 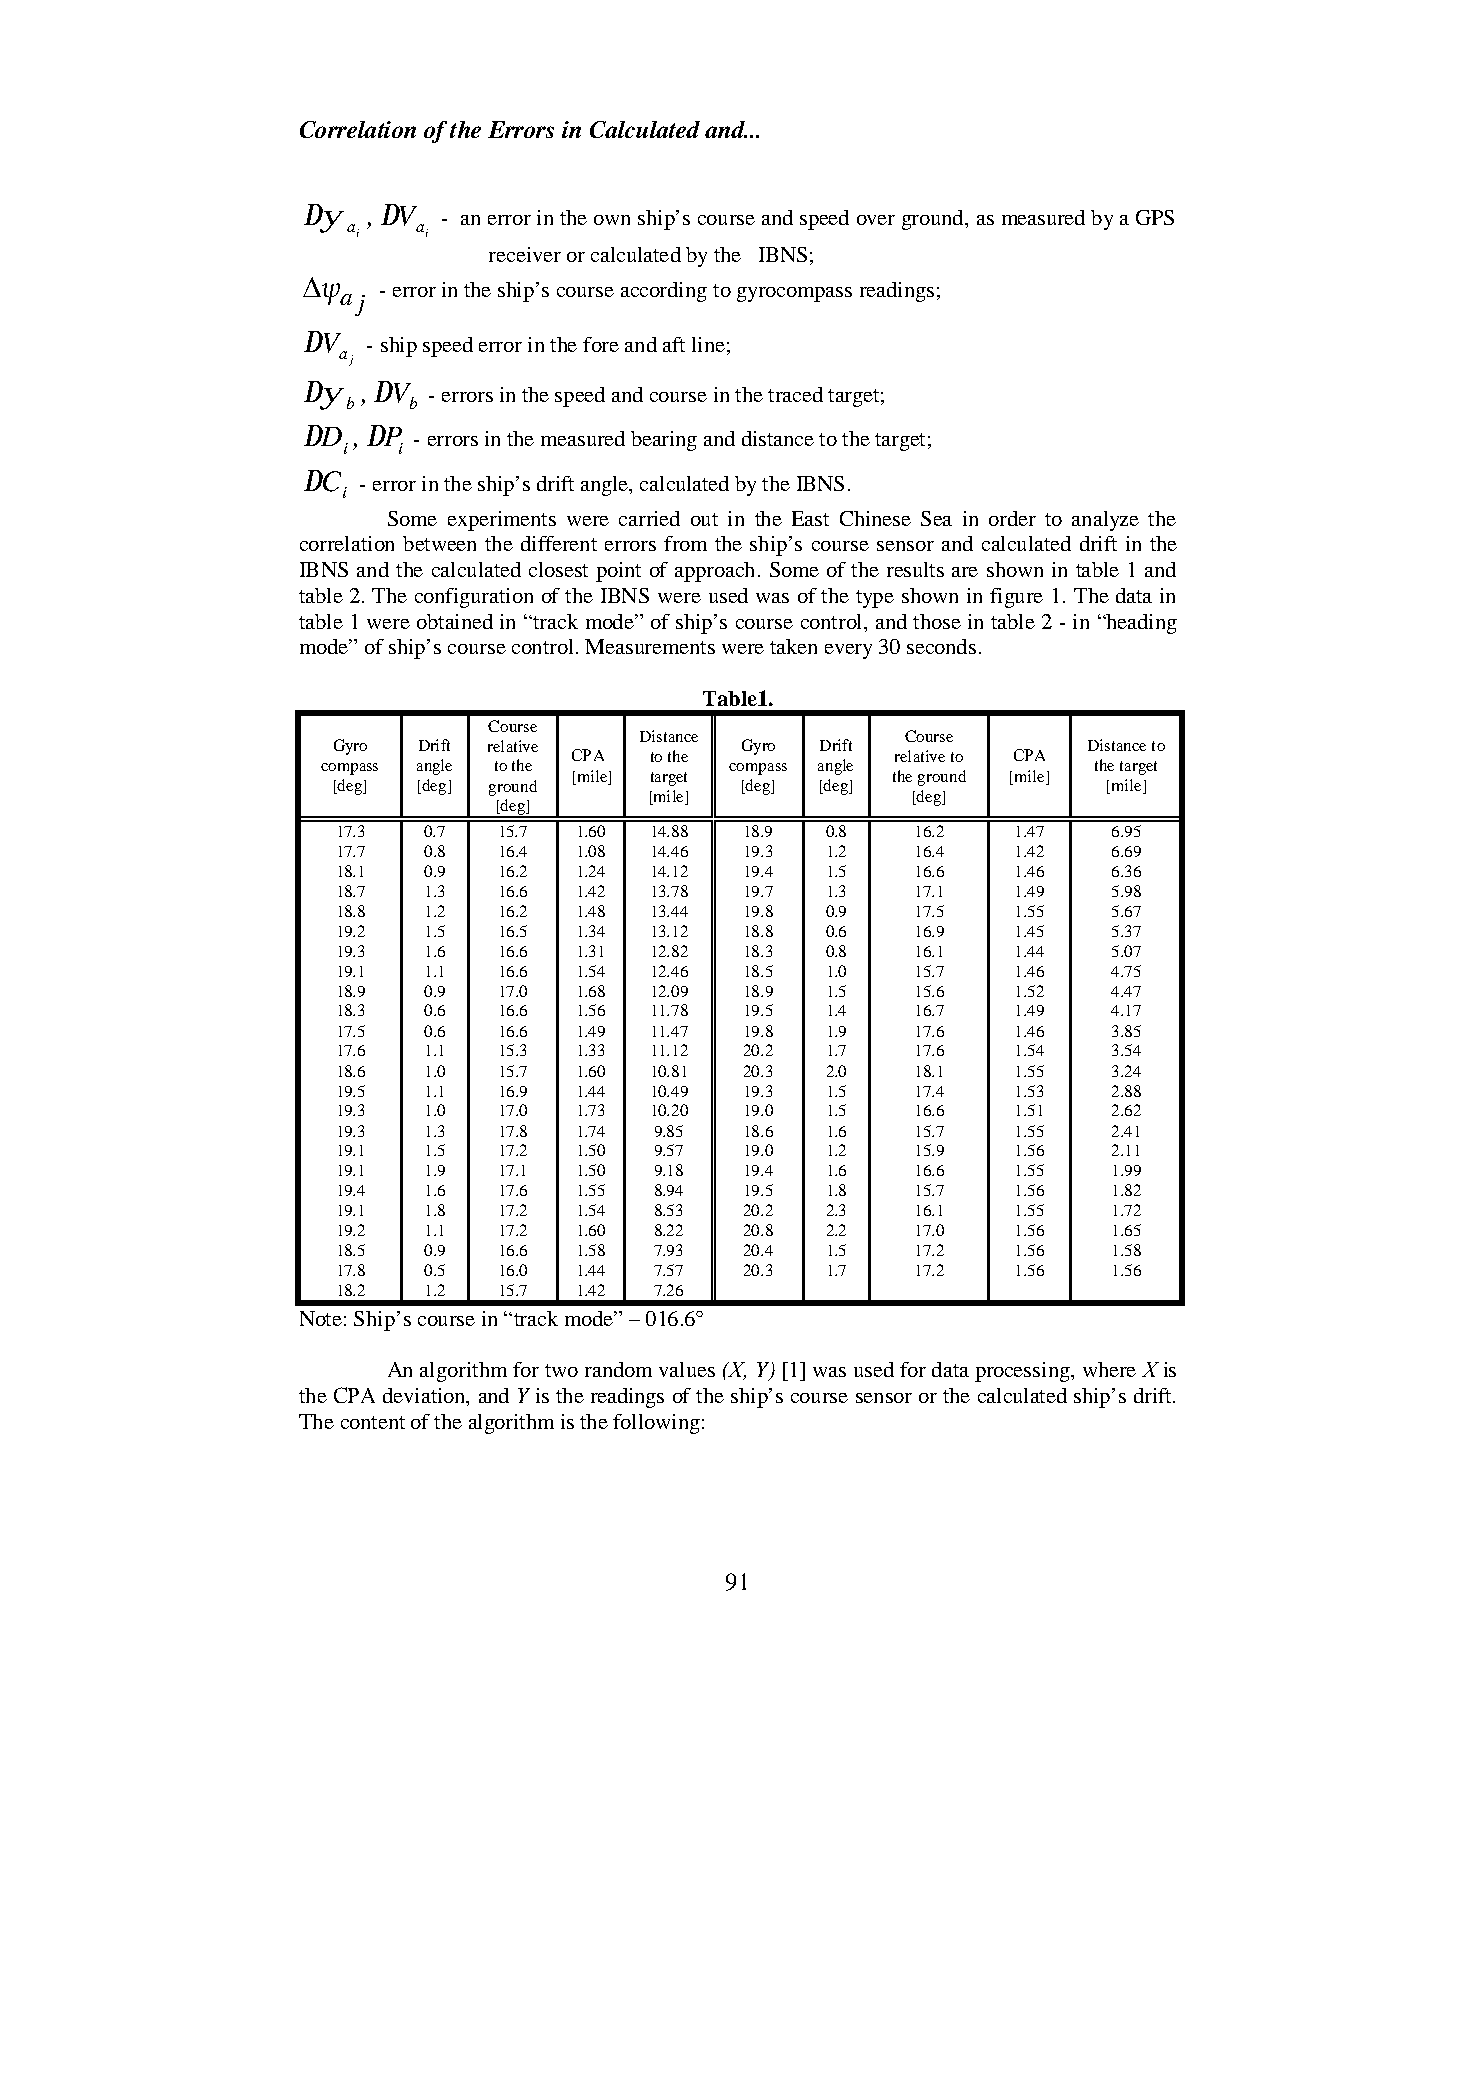 What do you see at coordinates (941, 646) in the screenshot?
I see `seconds` at bounding box center [941, 646].
